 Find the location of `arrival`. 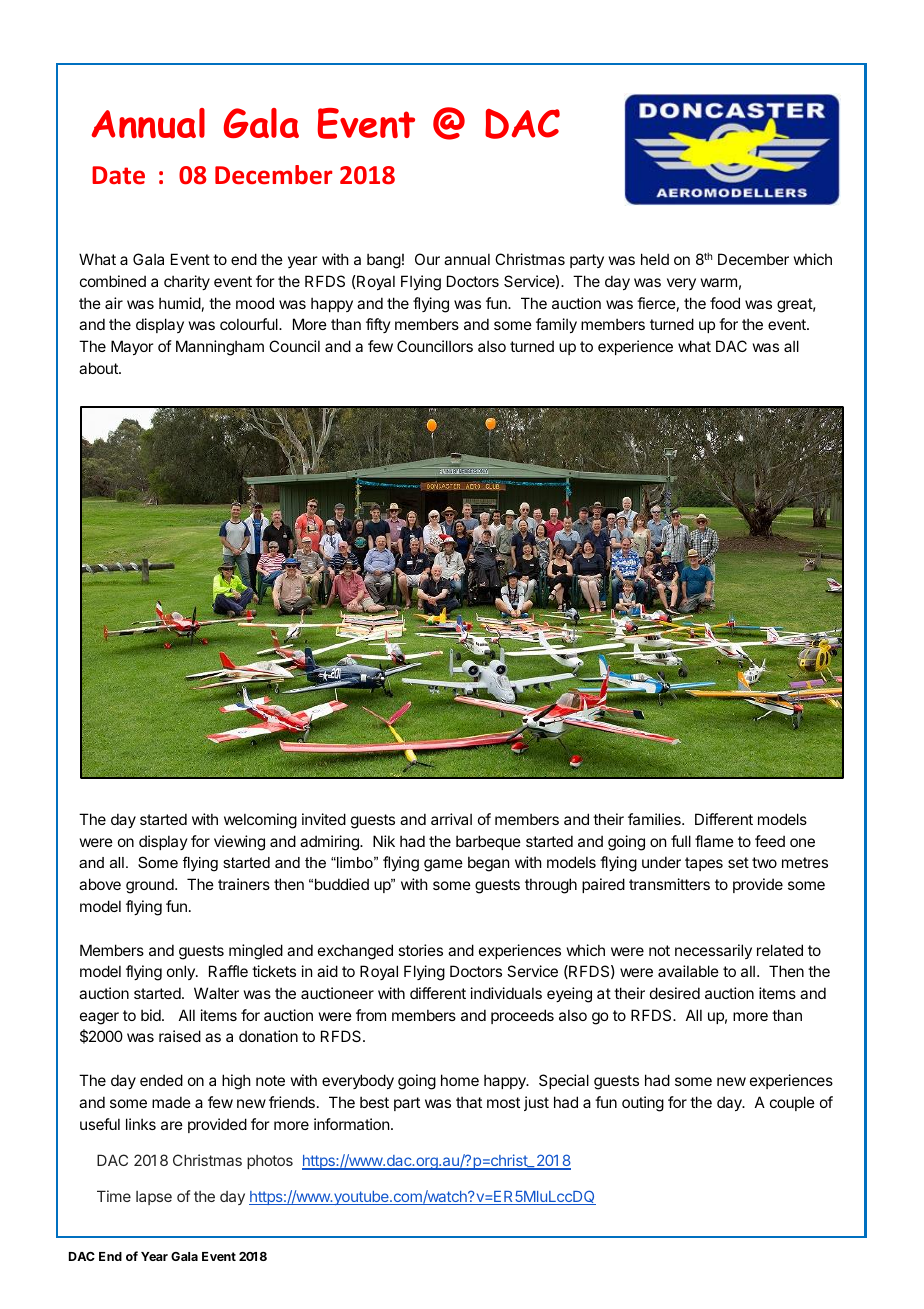

arrival is located at coordinates (451, 819).
